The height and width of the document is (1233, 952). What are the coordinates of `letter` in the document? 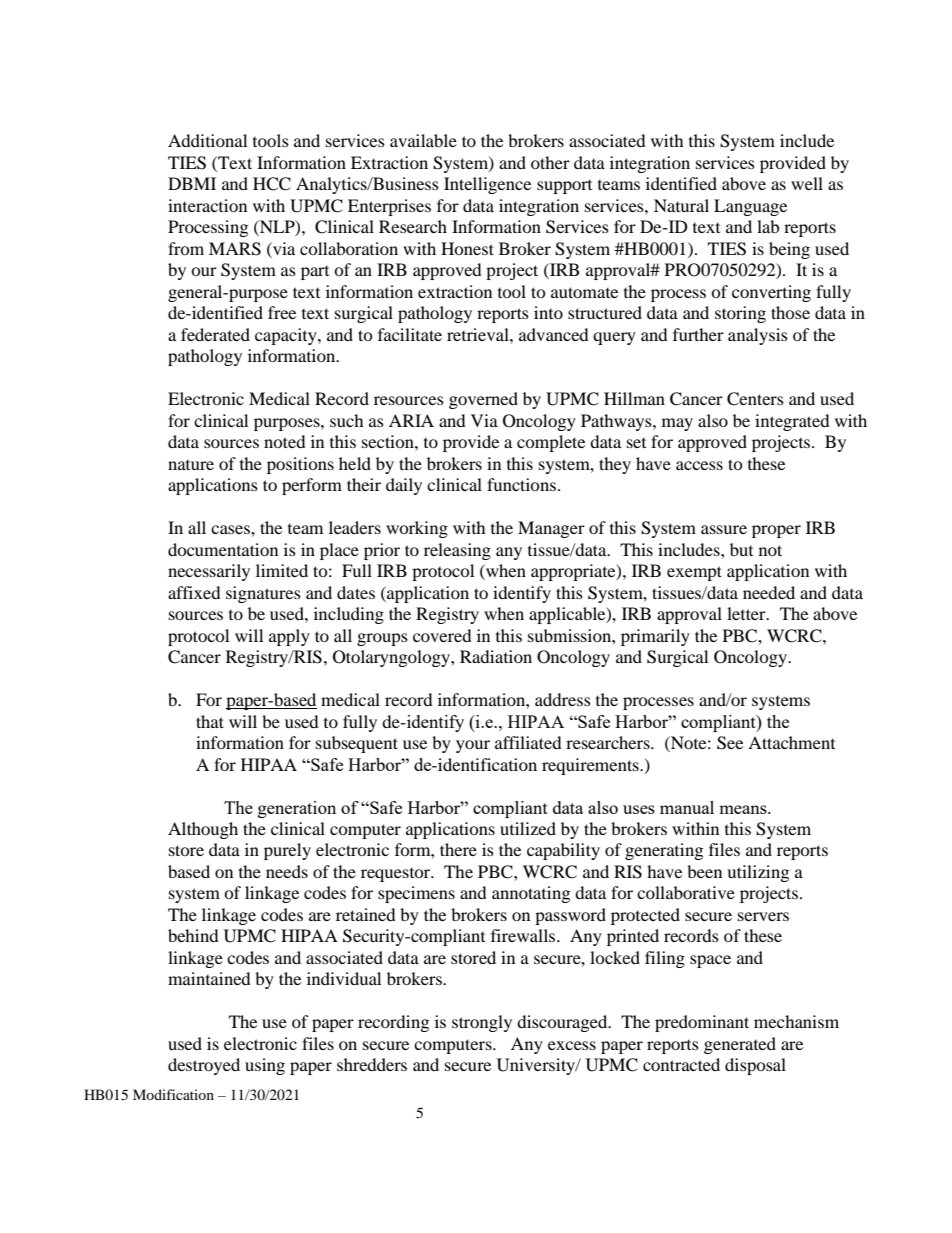 It's located at (747, 613).
